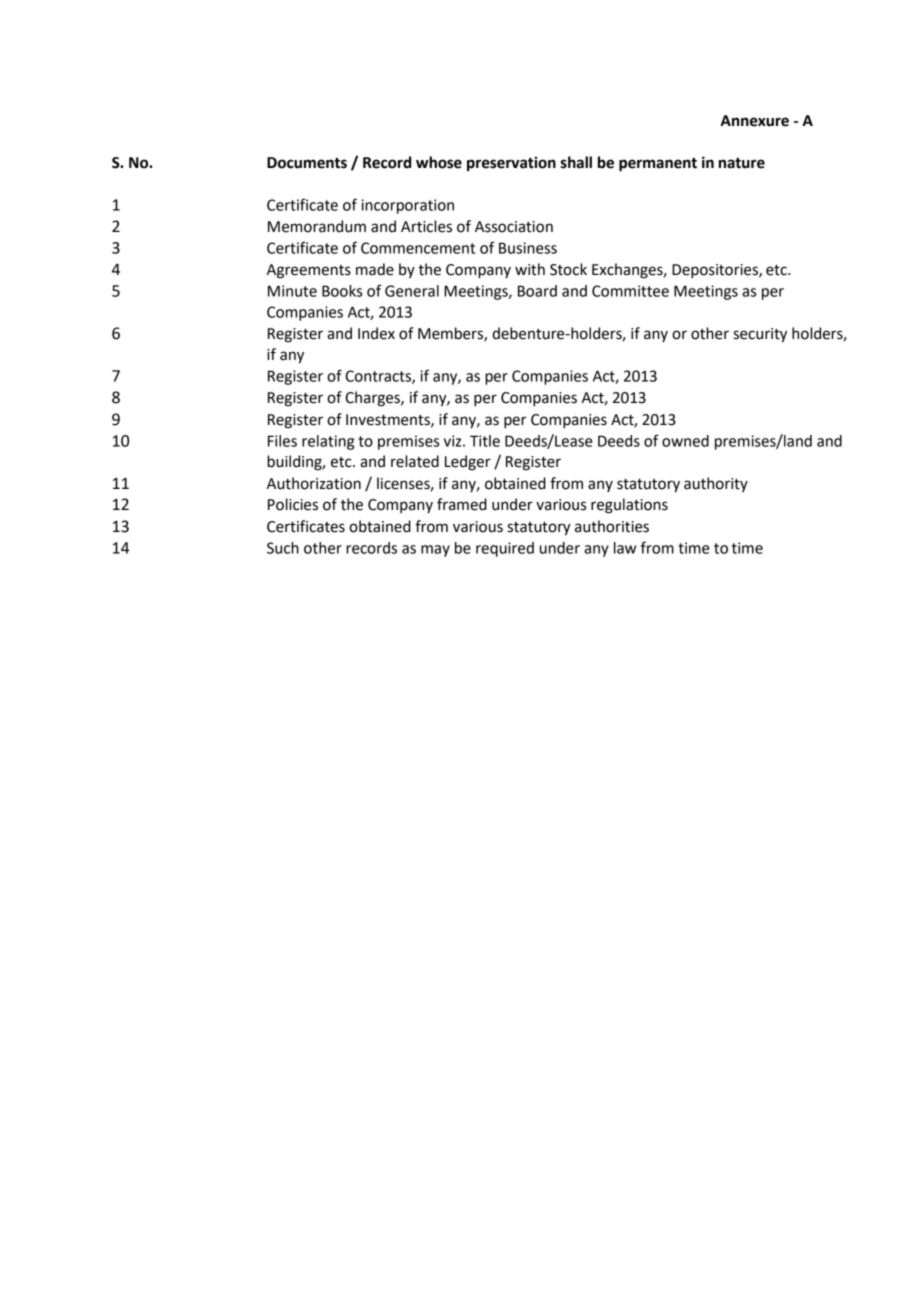  Describe the element at coordinates (283, 548) in the page. I see `Such` at that location.
